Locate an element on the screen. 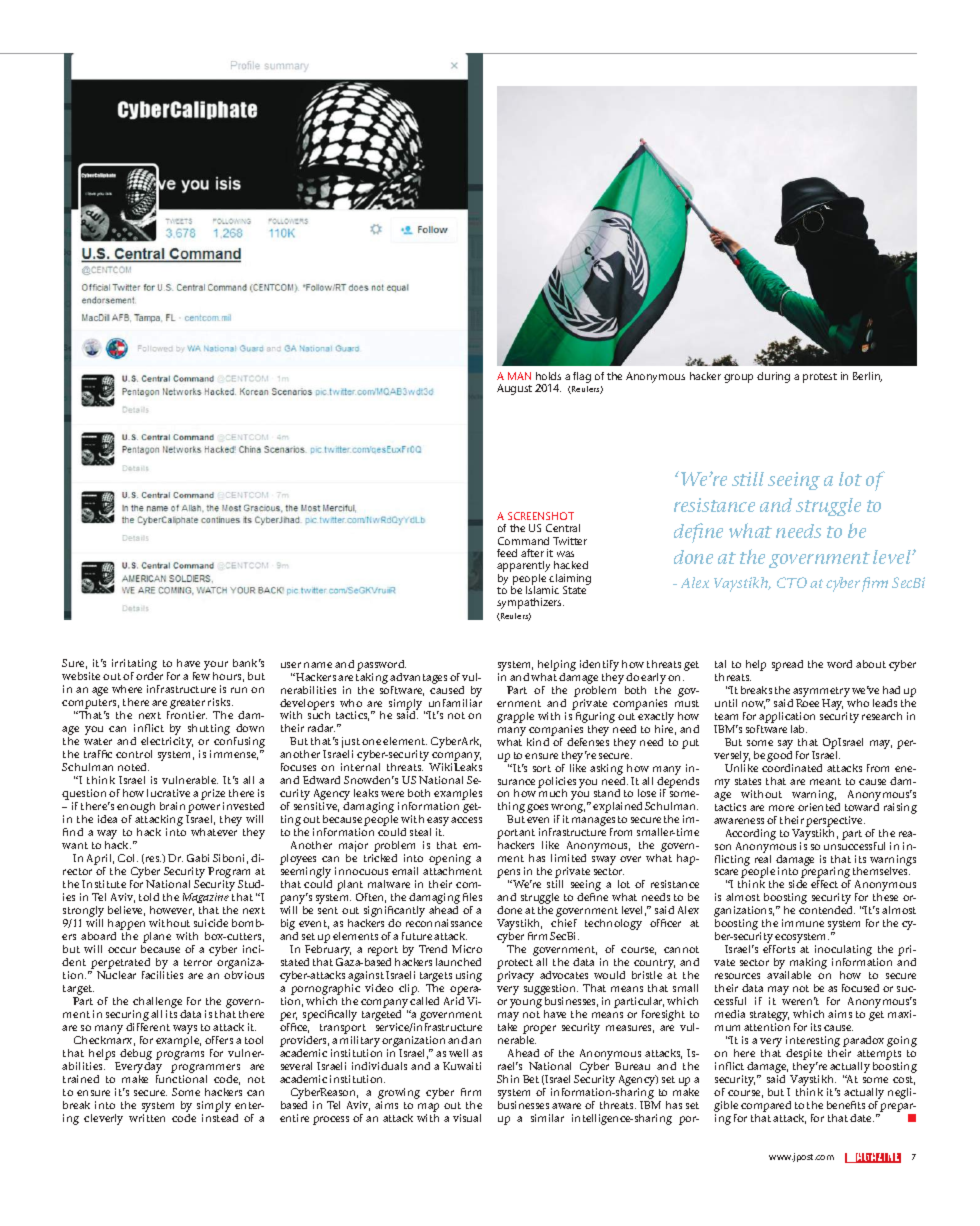  holds is located at coordinates (548, 376).
